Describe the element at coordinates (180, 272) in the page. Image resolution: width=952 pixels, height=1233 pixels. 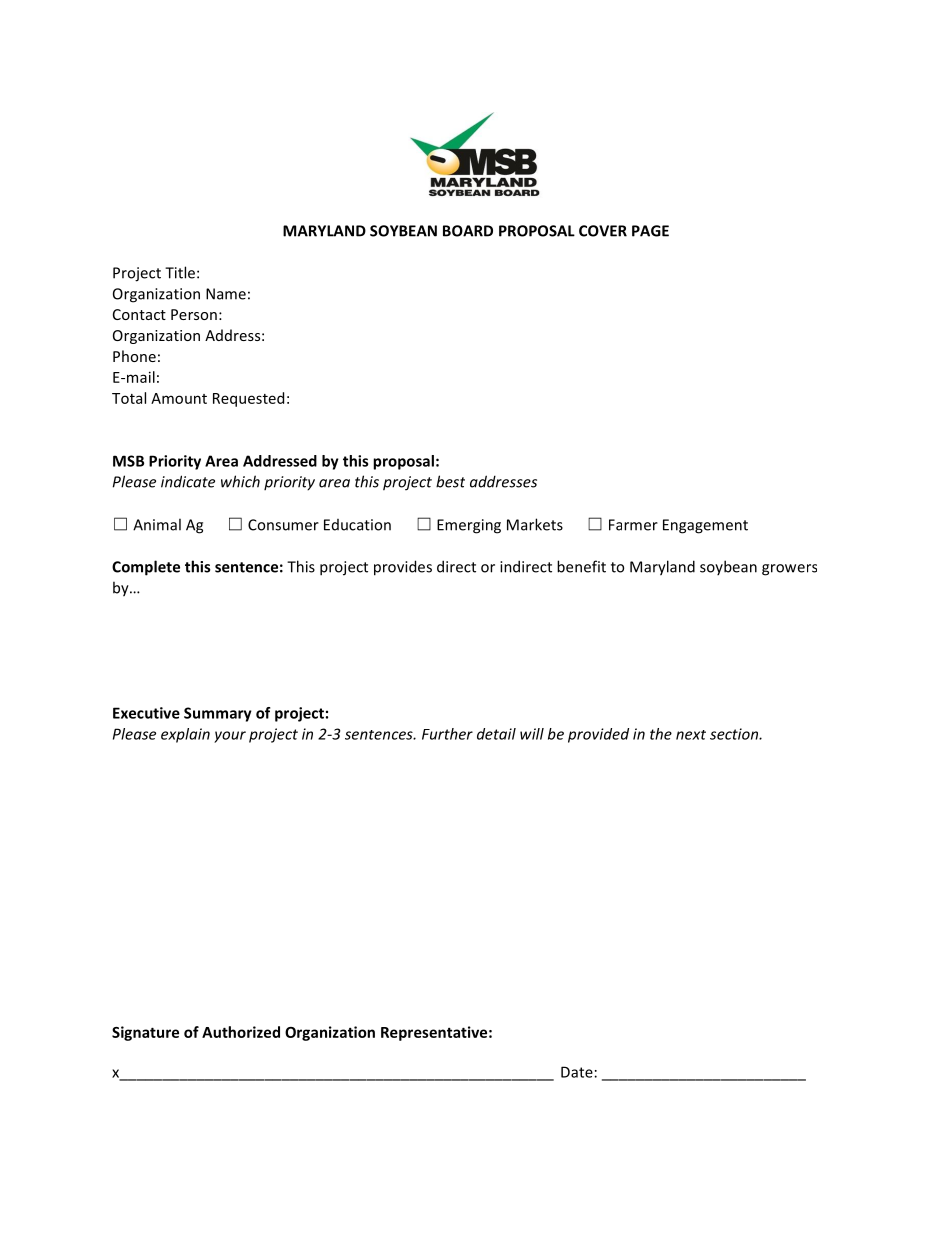
I see `Title` at that location.
